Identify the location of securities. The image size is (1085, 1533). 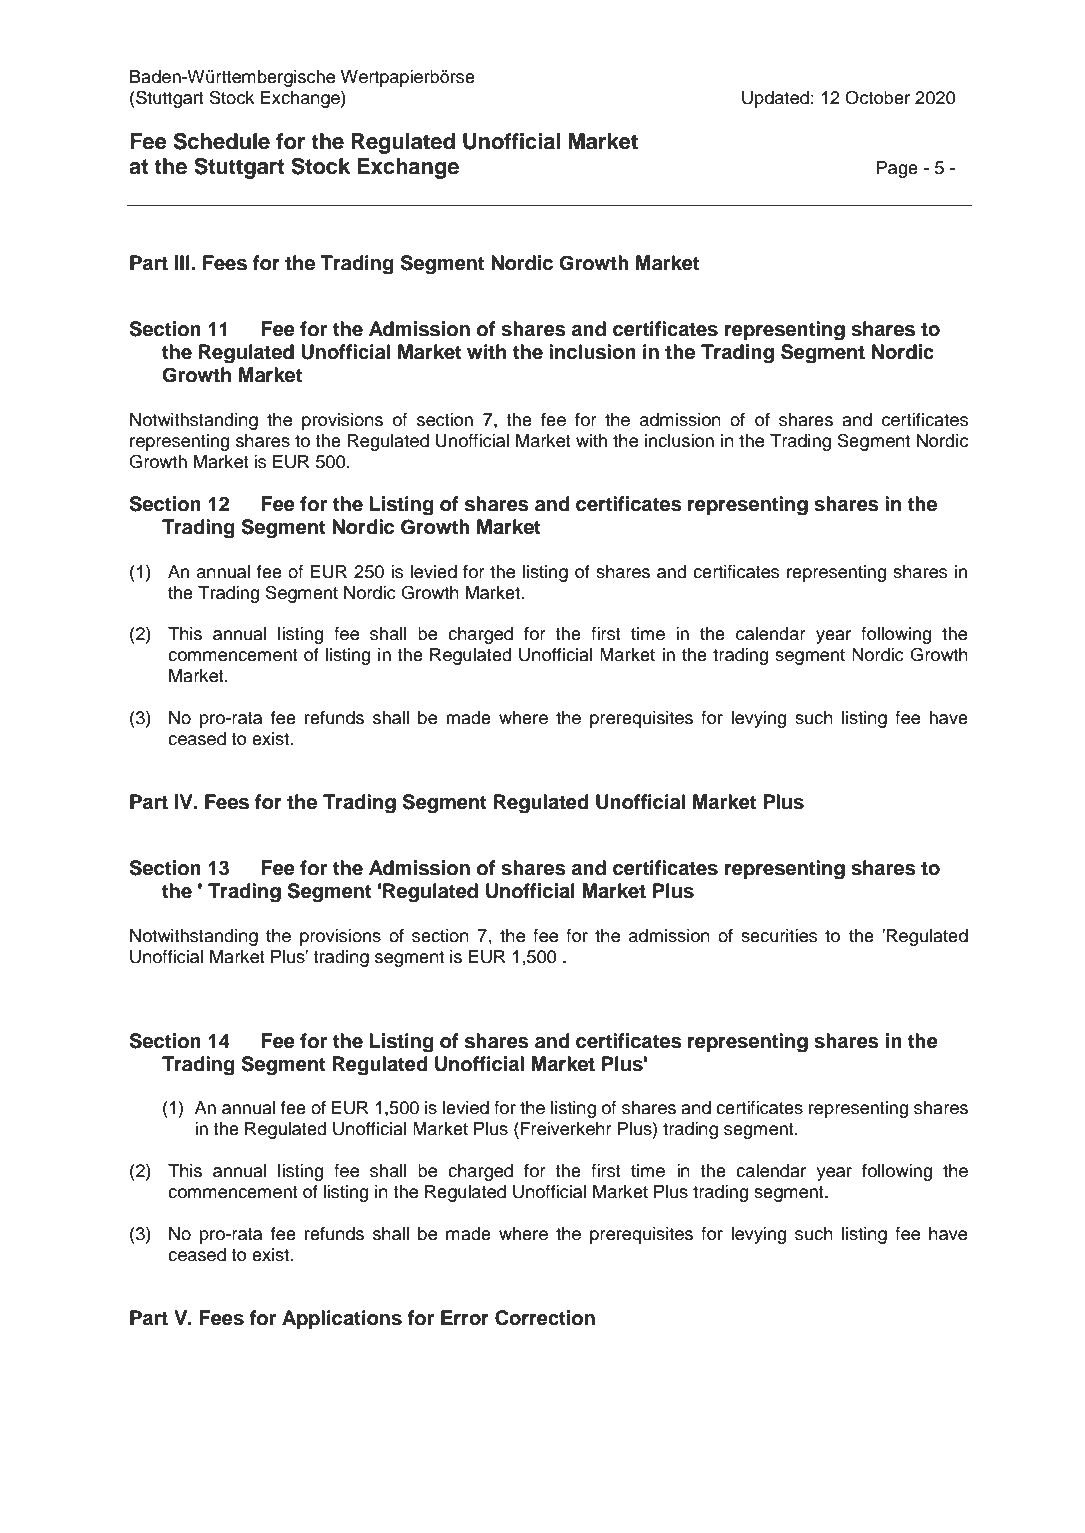
(779, 936).
